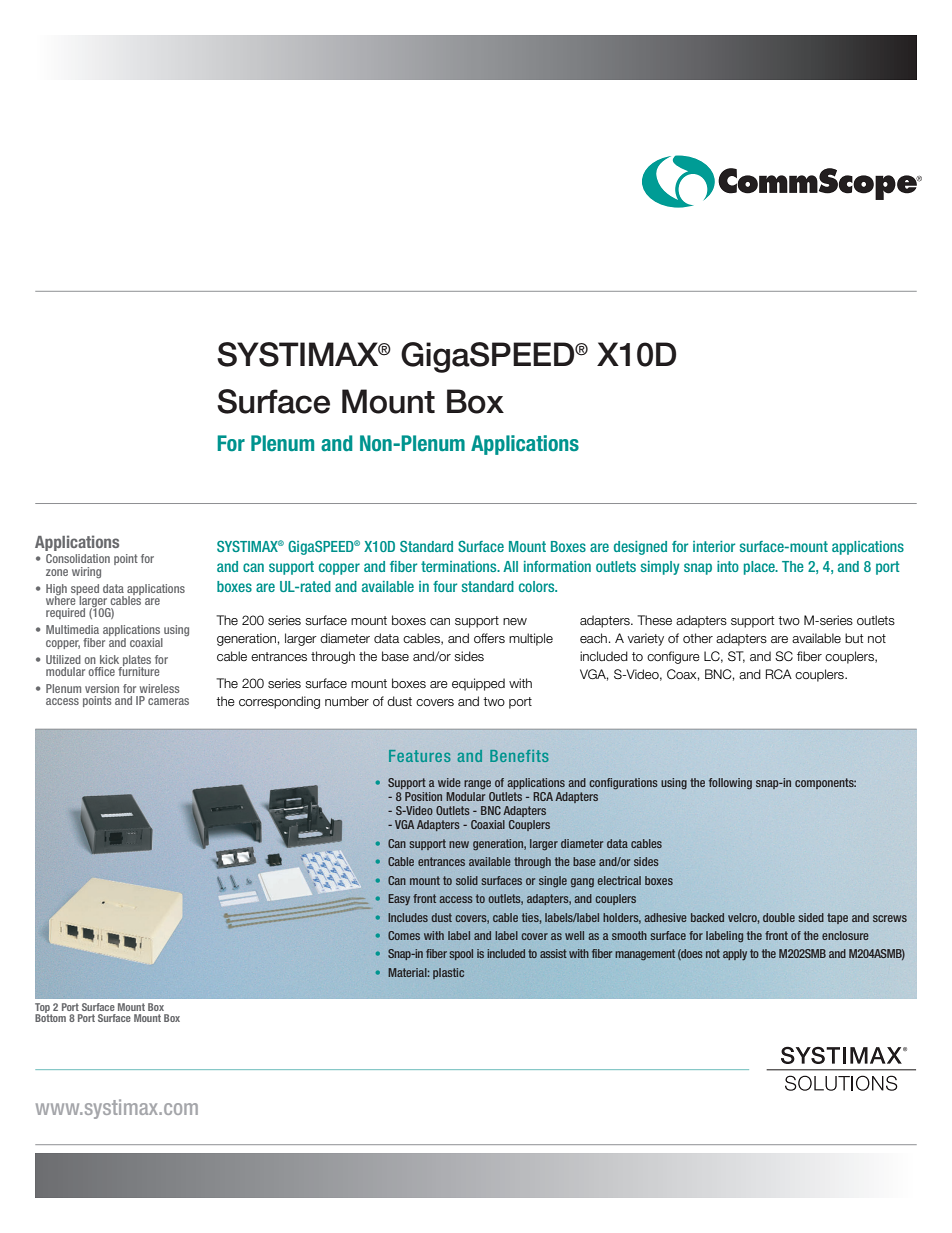  Describe the element at coordinates (86, 572) in the page. I see `wiring` at that location.
